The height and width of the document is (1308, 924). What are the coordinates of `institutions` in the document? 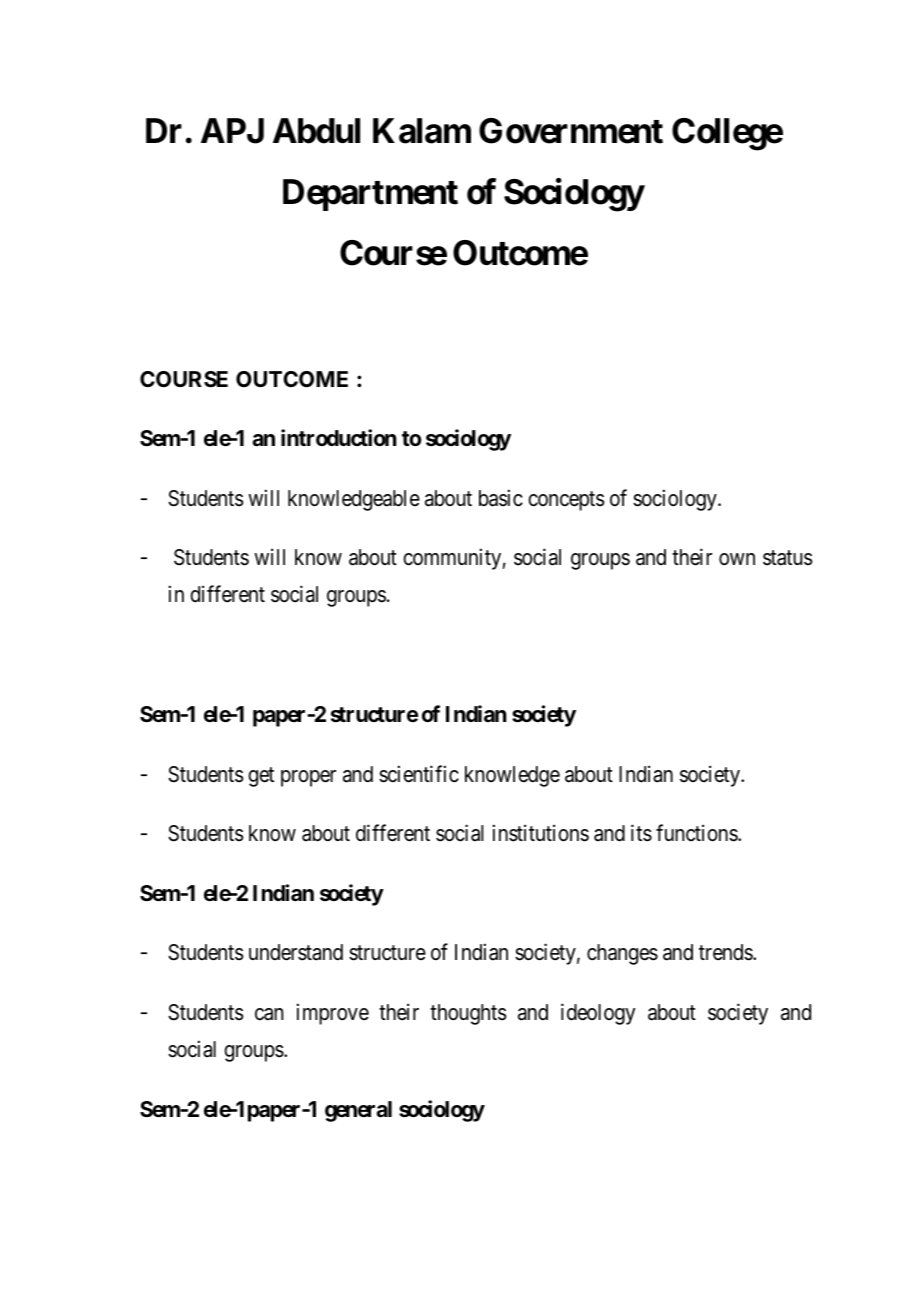 It's located at (541, 833).
